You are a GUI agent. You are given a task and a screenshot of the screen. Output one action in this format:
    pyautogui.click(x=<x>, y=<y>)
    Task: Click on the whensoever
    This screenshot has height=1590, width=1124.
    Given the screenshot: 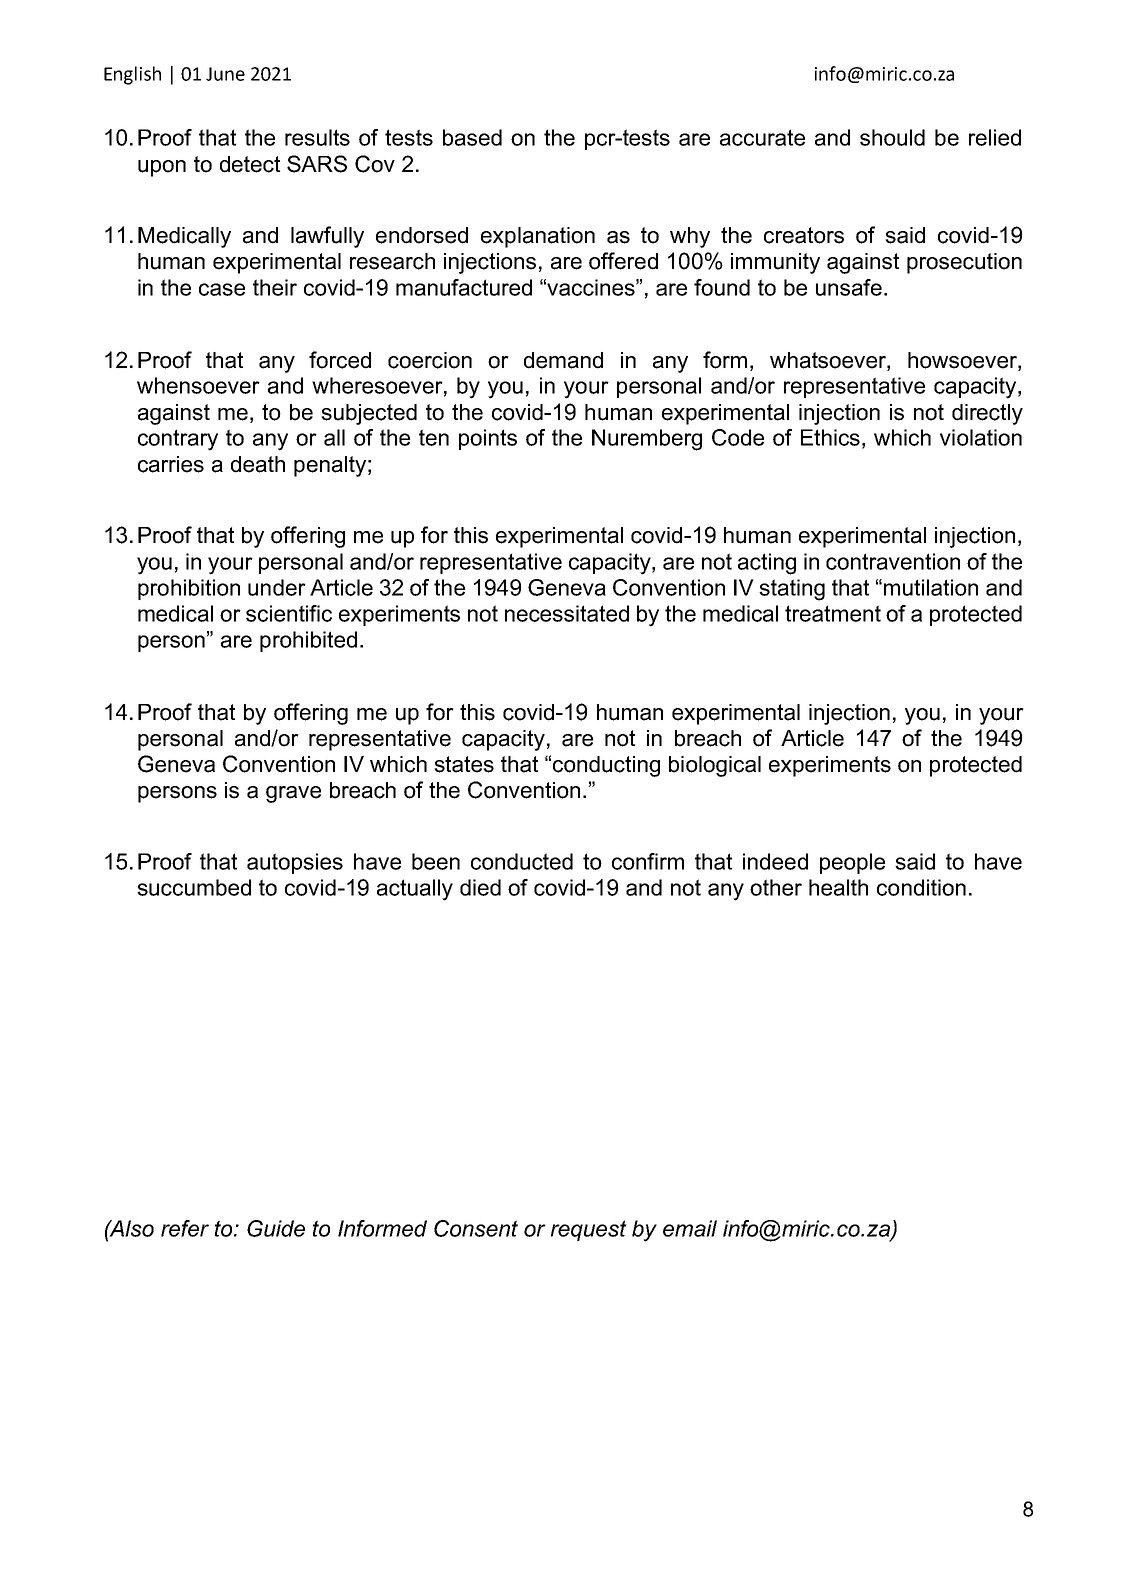 What is the action you would take?
    pyautogui.click(x=198, y=385)
